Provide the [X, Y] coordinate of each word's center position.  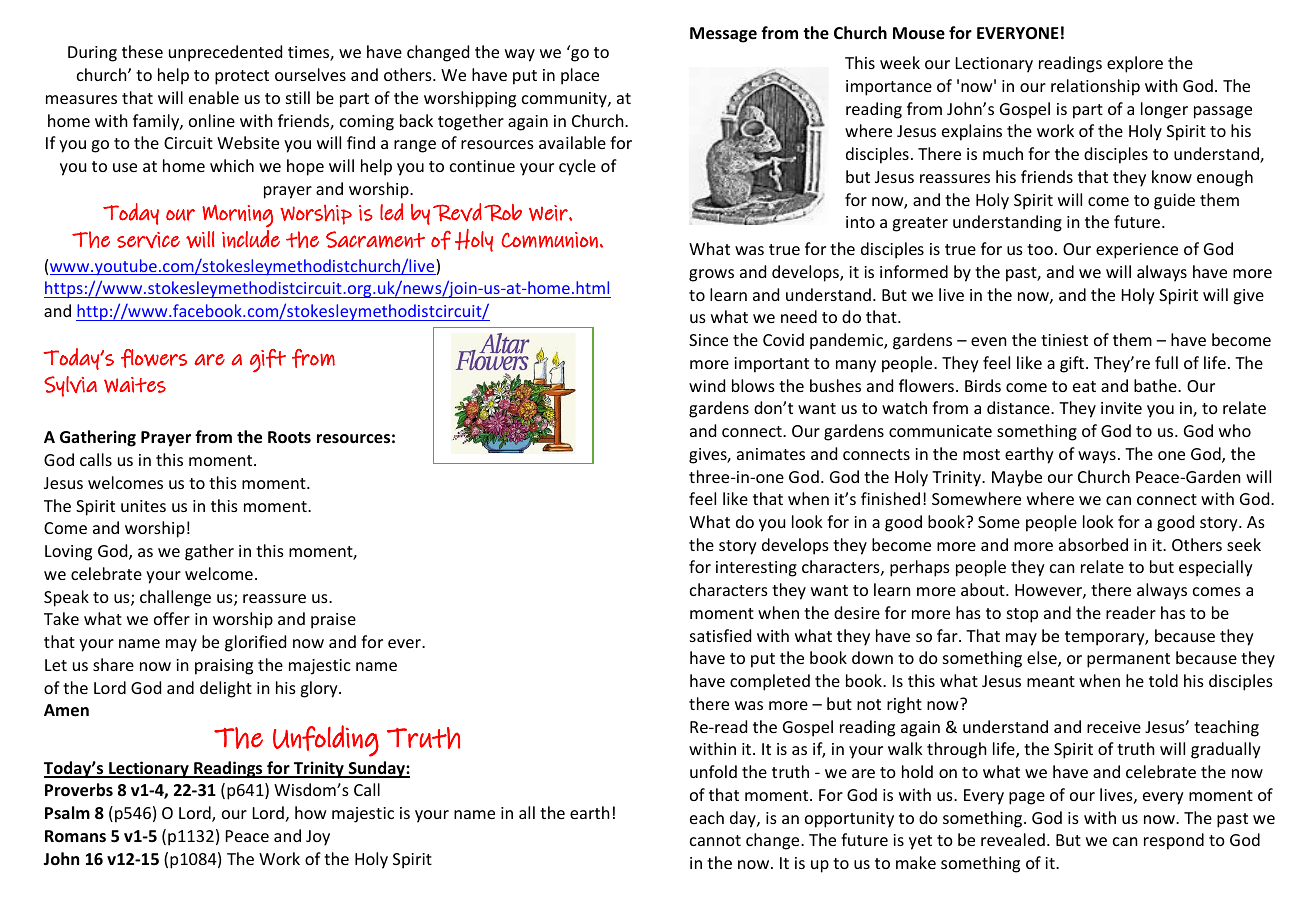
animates [771, 454]
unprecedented [225, 53]
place [580, 76]
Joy [318, 838]
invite [1121, 408]
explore [1135, 64]
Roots [289, 437]
